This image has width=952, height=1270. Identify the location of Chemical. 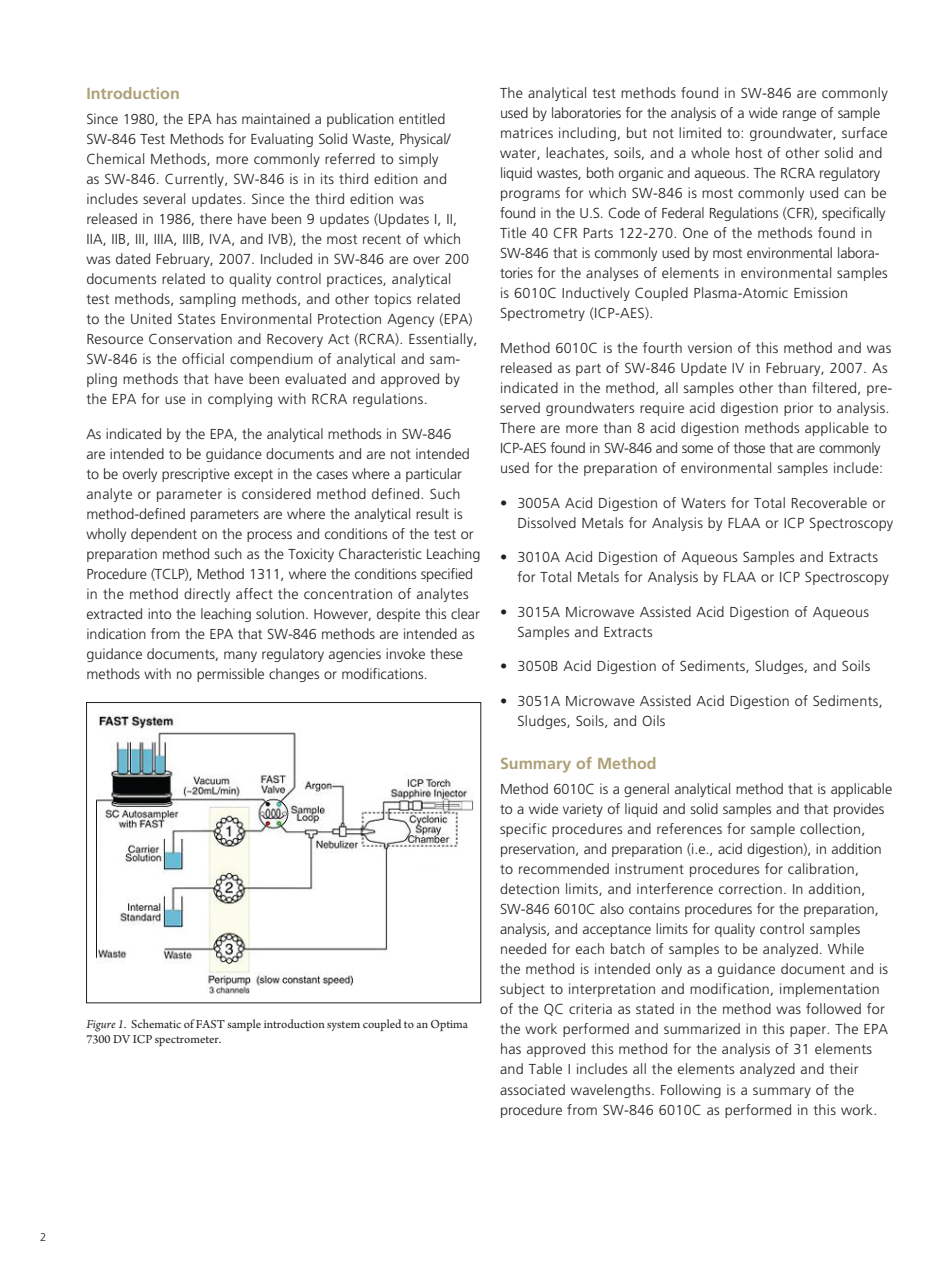
(115, 158).
